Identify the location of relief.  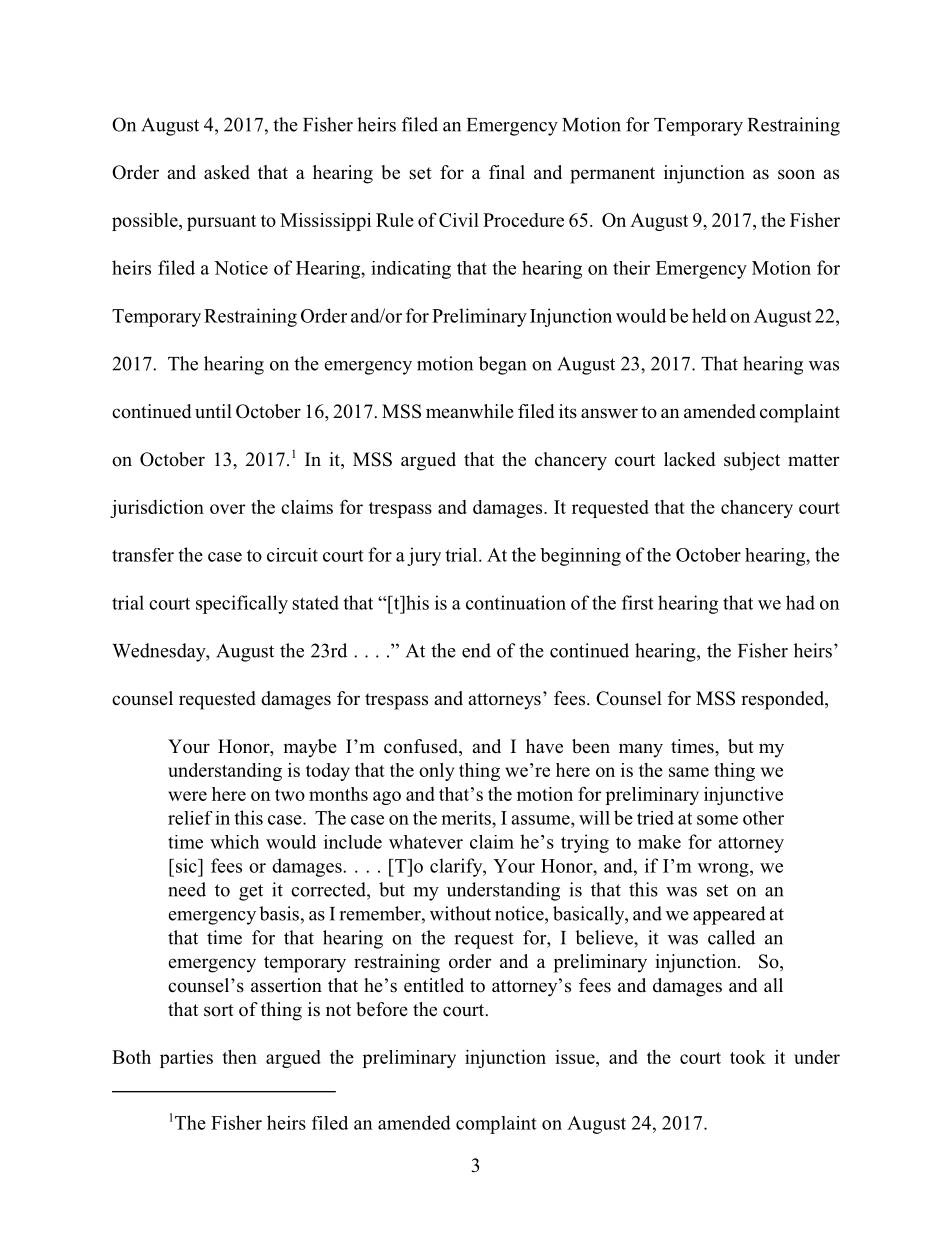
(190, 818).
